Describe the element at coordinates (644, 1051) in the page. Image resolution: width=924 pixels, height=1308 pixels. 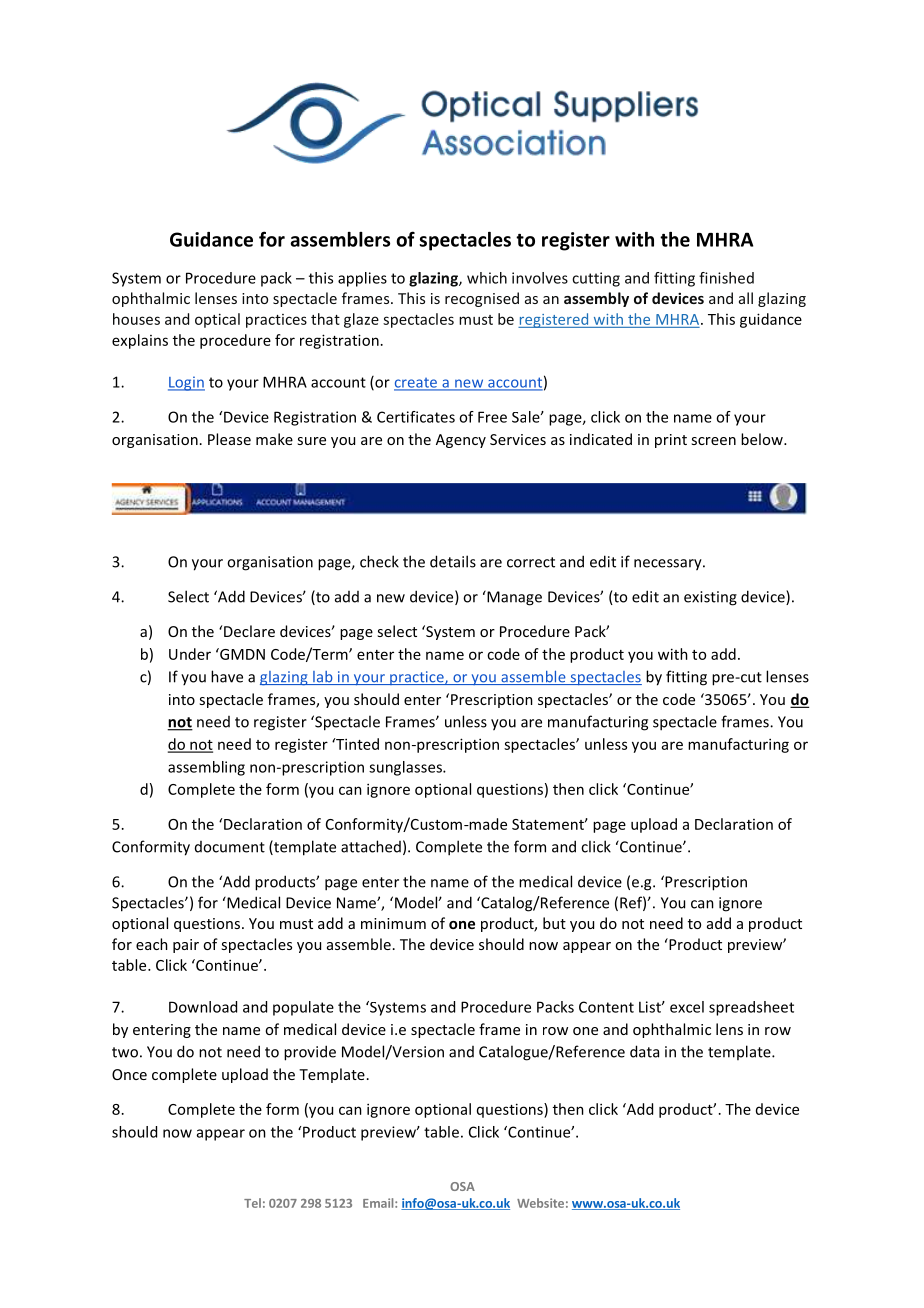
I see `data` at that location.
